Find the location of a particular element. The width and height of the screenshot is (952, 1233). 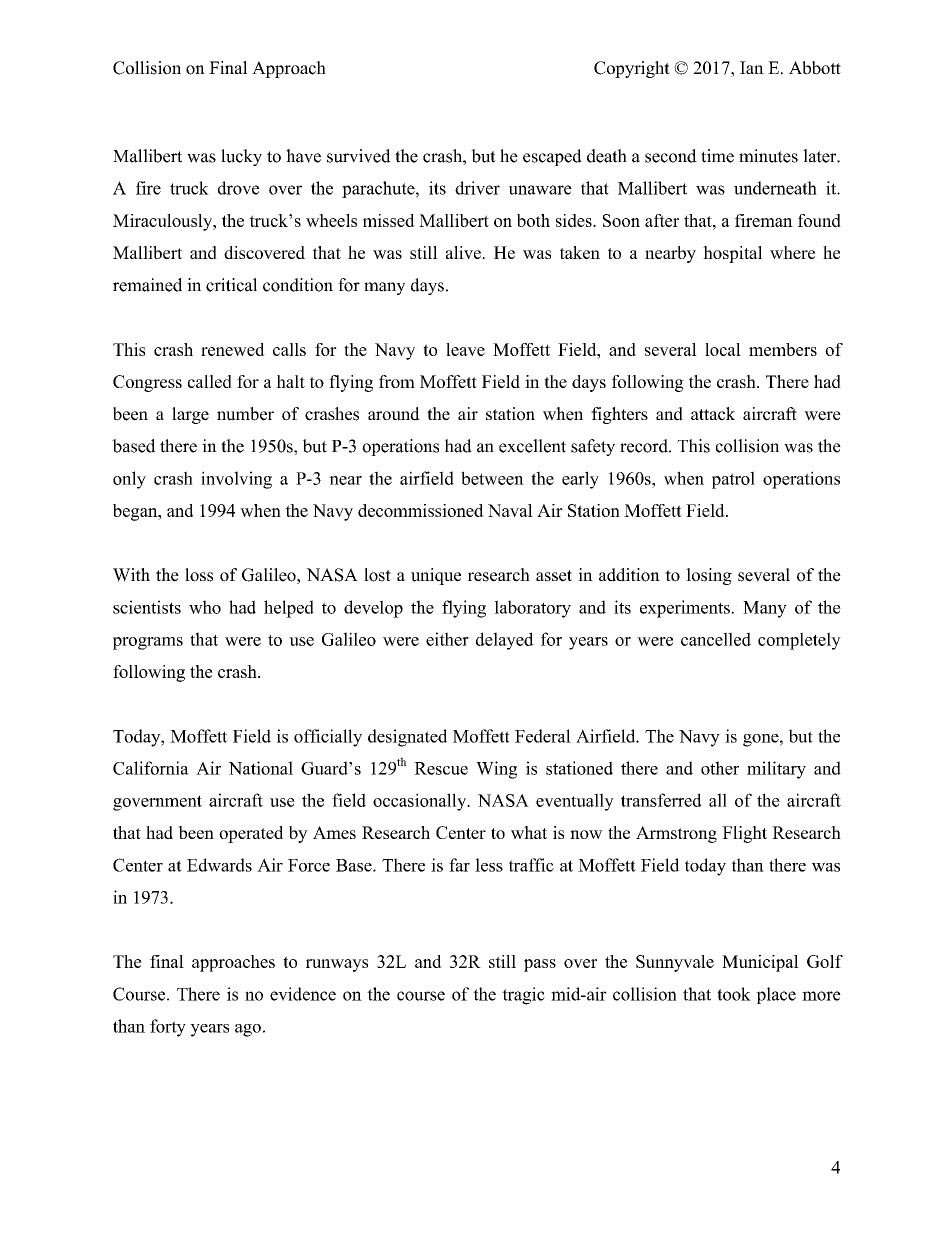

losing is located at coordinates (709, 576).
